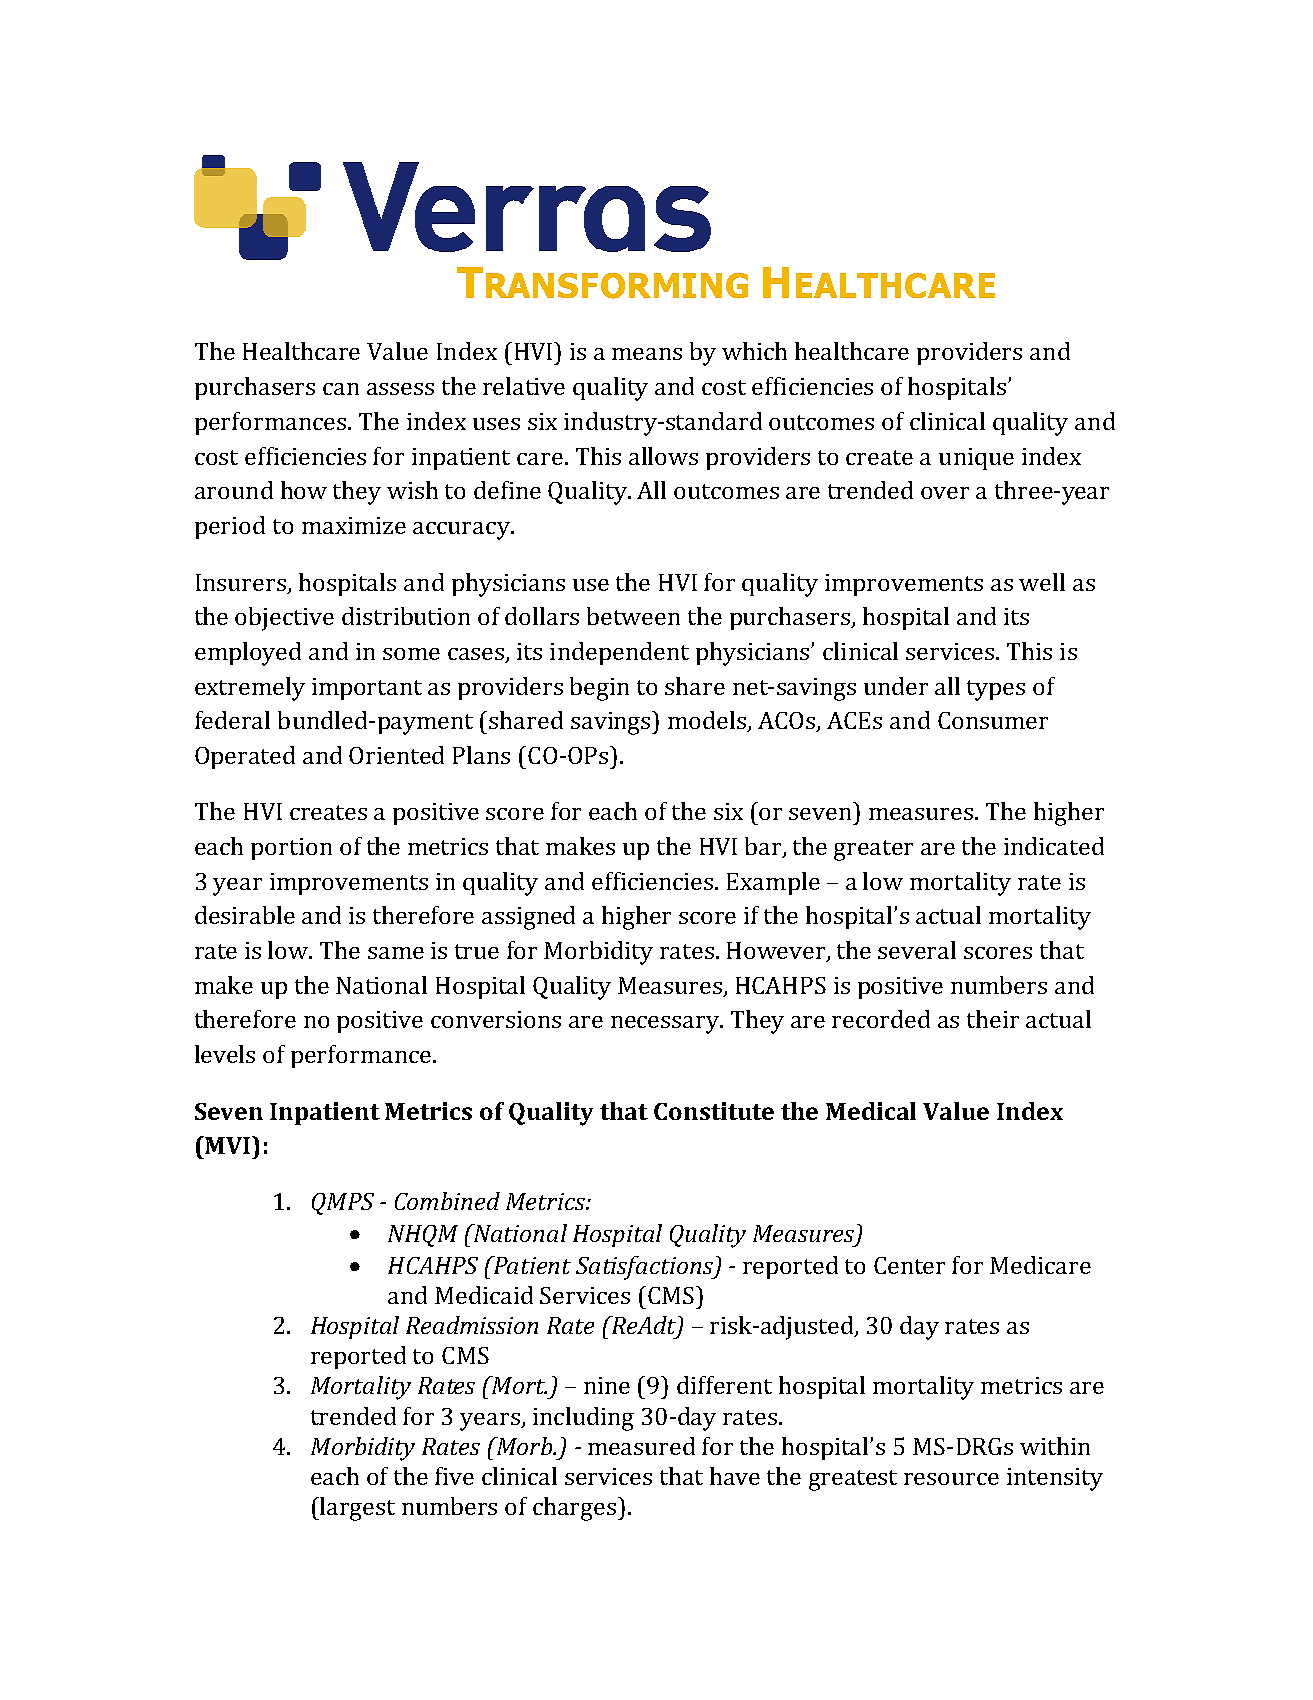 This page has height=1700, width=1313. I want to click on largest, so click(356, 1509).
